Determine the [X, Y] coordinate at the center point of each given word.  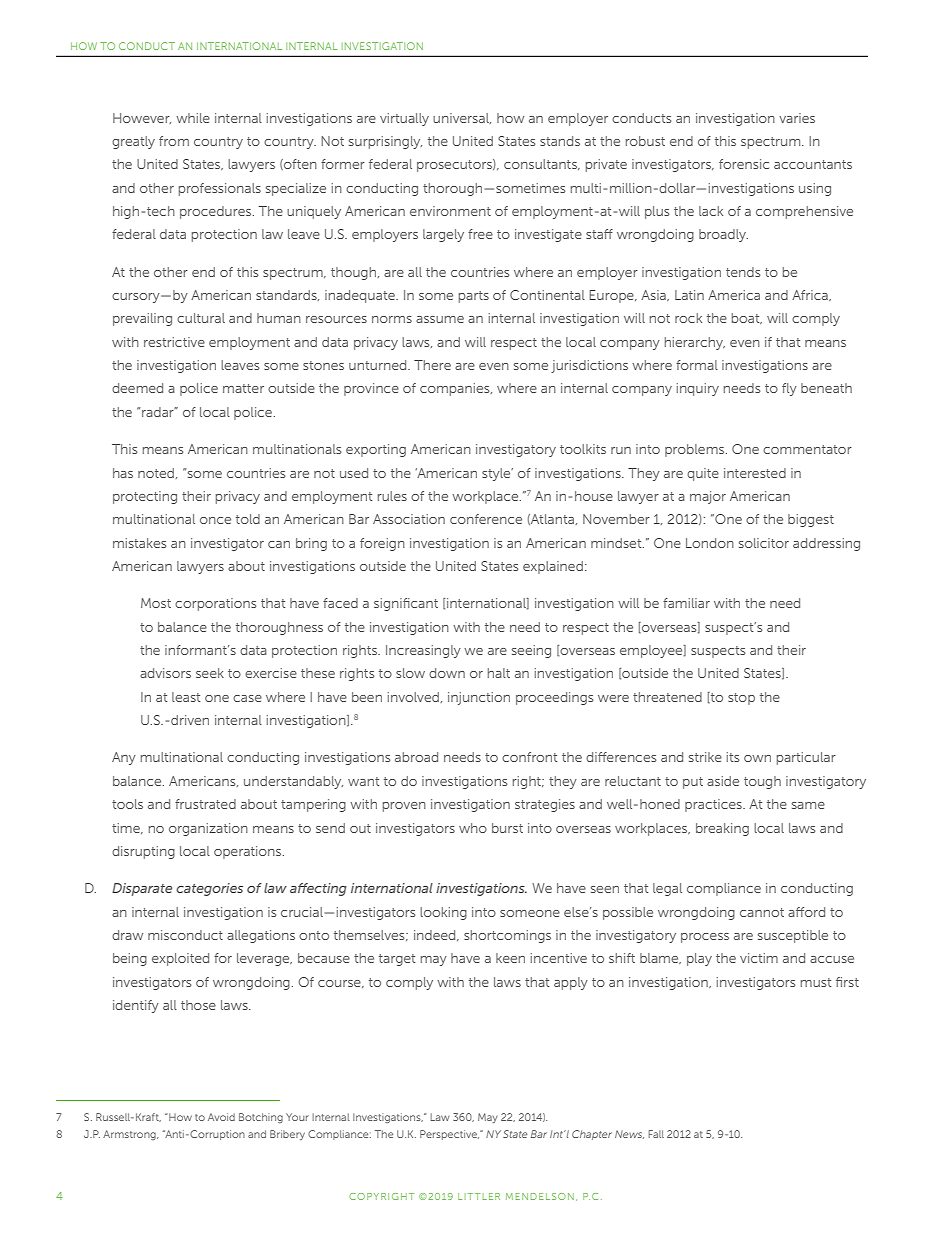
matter [243, 388]
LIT [467, 1196]
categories [209, 889]
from [174, 141]
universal [462, 118]
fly [789, 389]
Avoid [221, 1117]
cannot [762, 912]
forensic [744, 164]
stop [741, 699]
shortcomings [507, 936]
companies [456, 389]
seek [210, 673]
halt [499, 673]
